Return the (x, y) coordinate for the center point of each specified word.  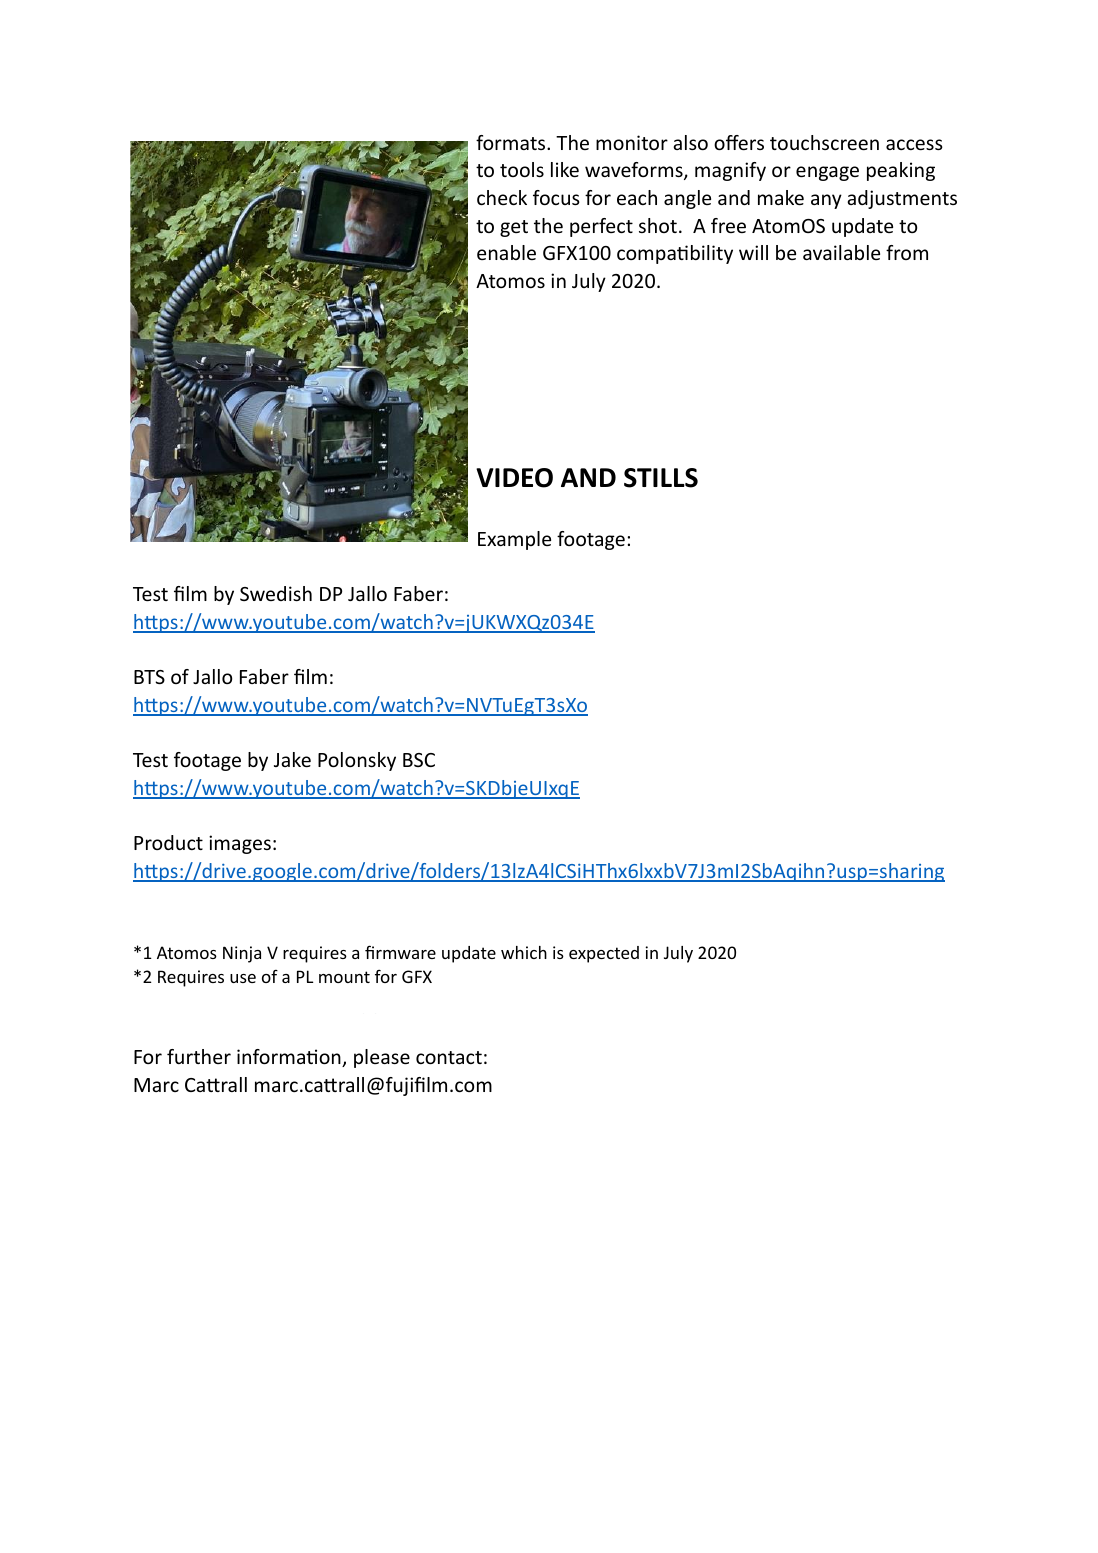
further (199, 1056)
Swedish (276, 593)
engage (827, 173)
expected (604, 954)
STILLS (661, 478)
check (502, 197)
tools (522, 169)
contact (449, 1057)
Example (514, 540)
